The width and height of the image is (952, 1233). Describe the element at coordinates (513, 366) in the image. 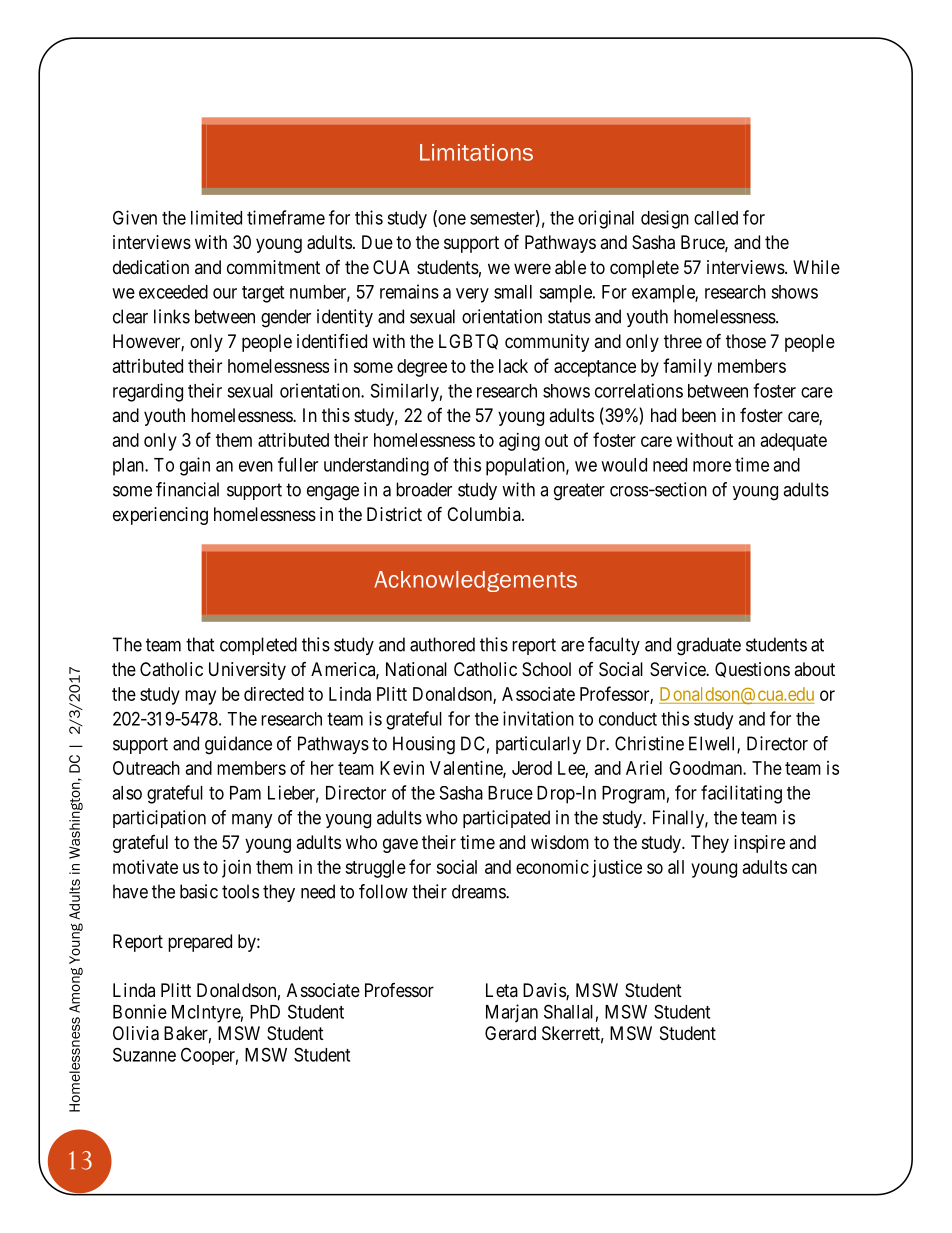

I see `lack` at that location.
